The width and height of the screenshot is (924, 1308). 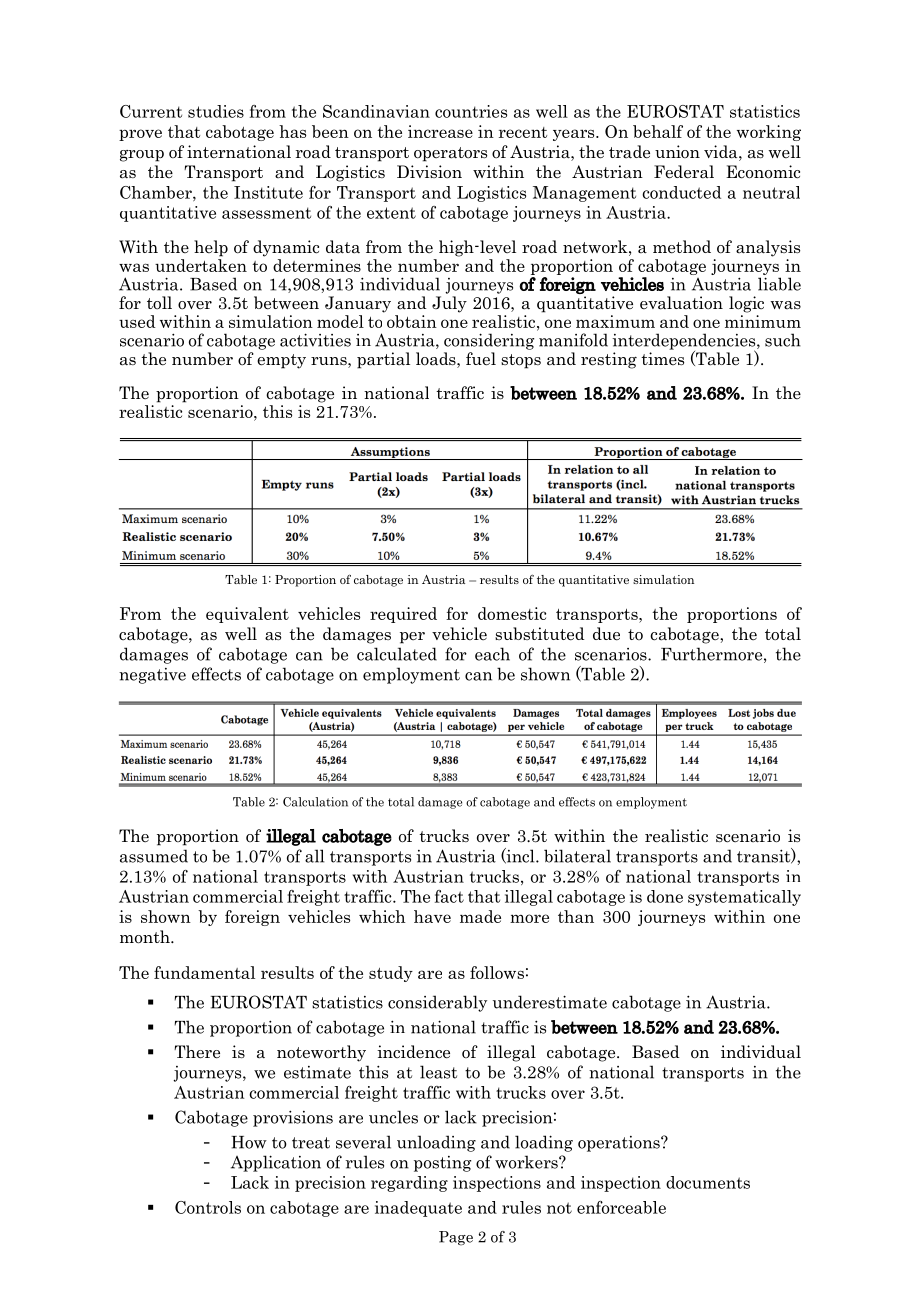 I want to click on due, so click(x=606, y=634).
